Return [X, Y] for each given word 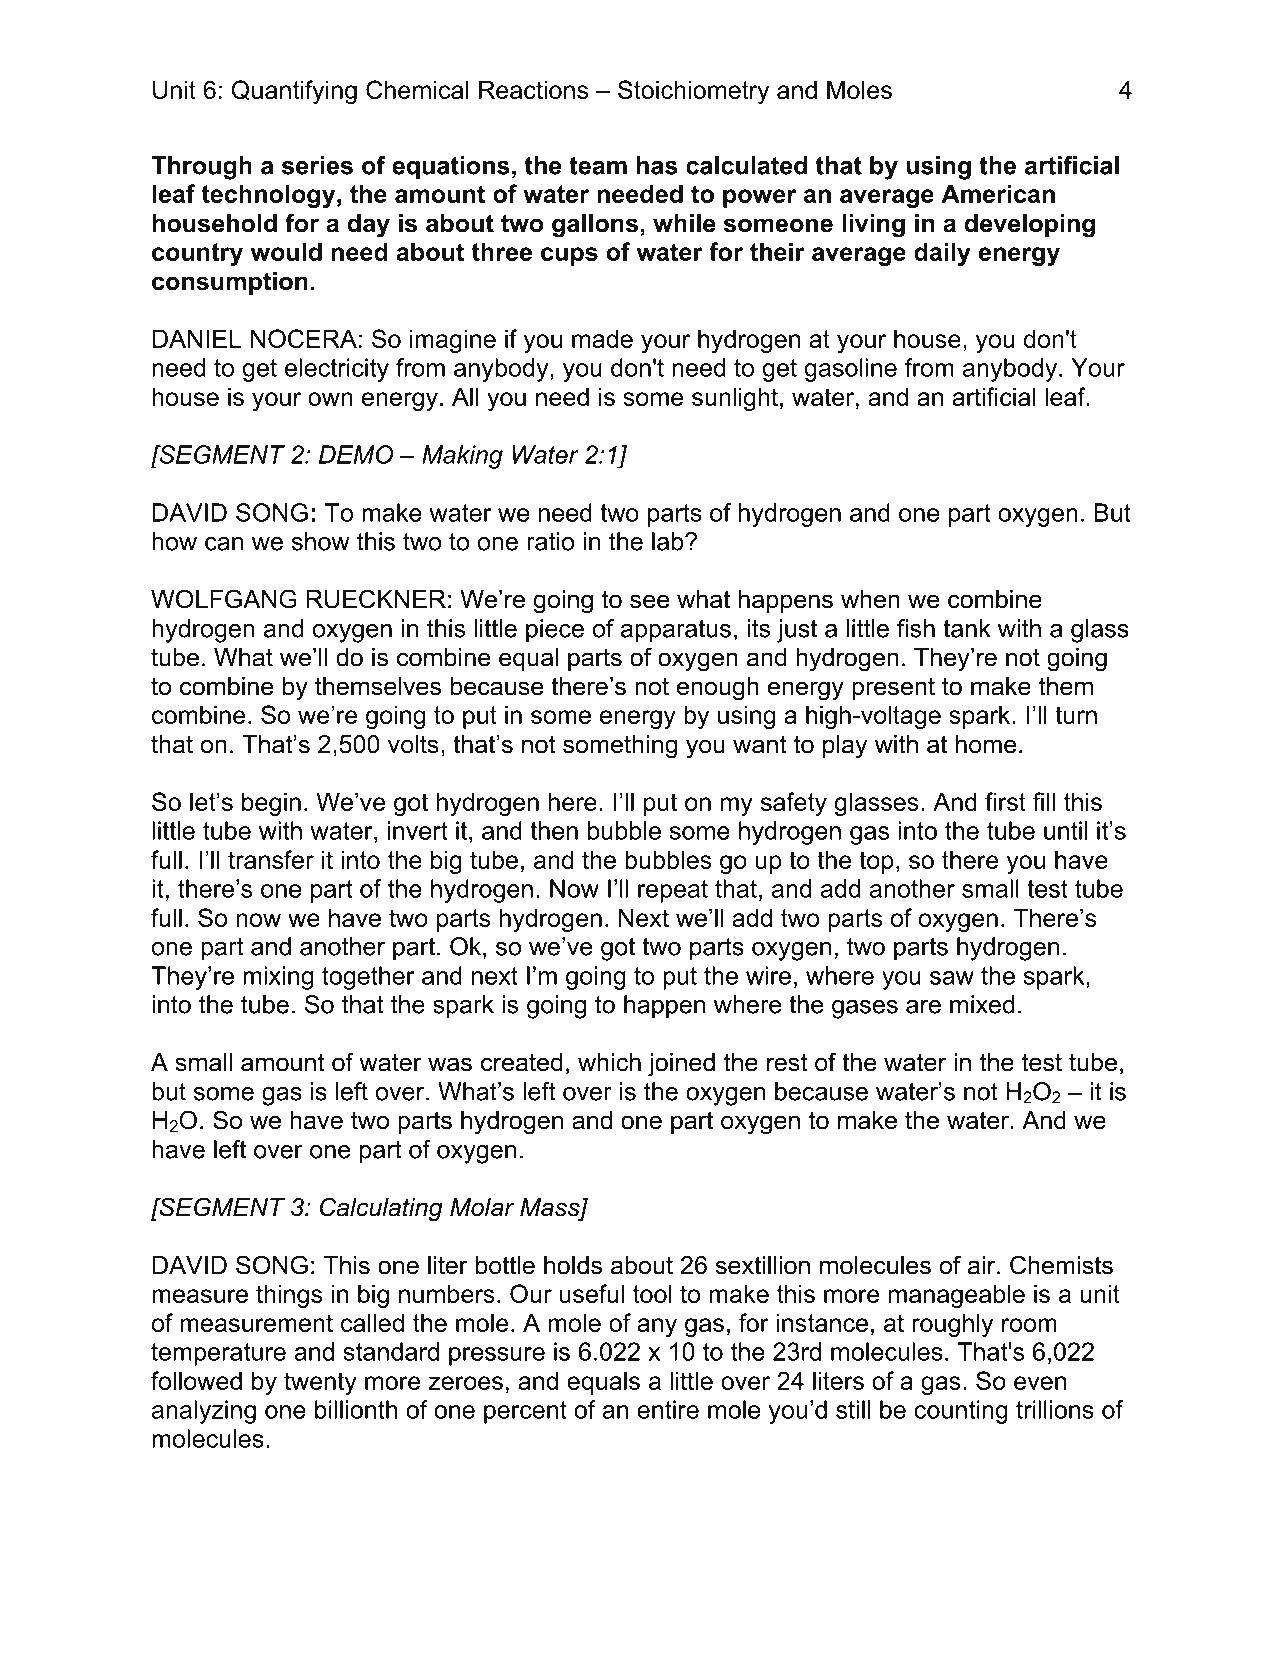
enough [718, 689]
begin [271, 804]
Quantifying [294, 92]
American [998, 193]
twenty [320, 1383]
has [657, 165]
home [986, 744]
